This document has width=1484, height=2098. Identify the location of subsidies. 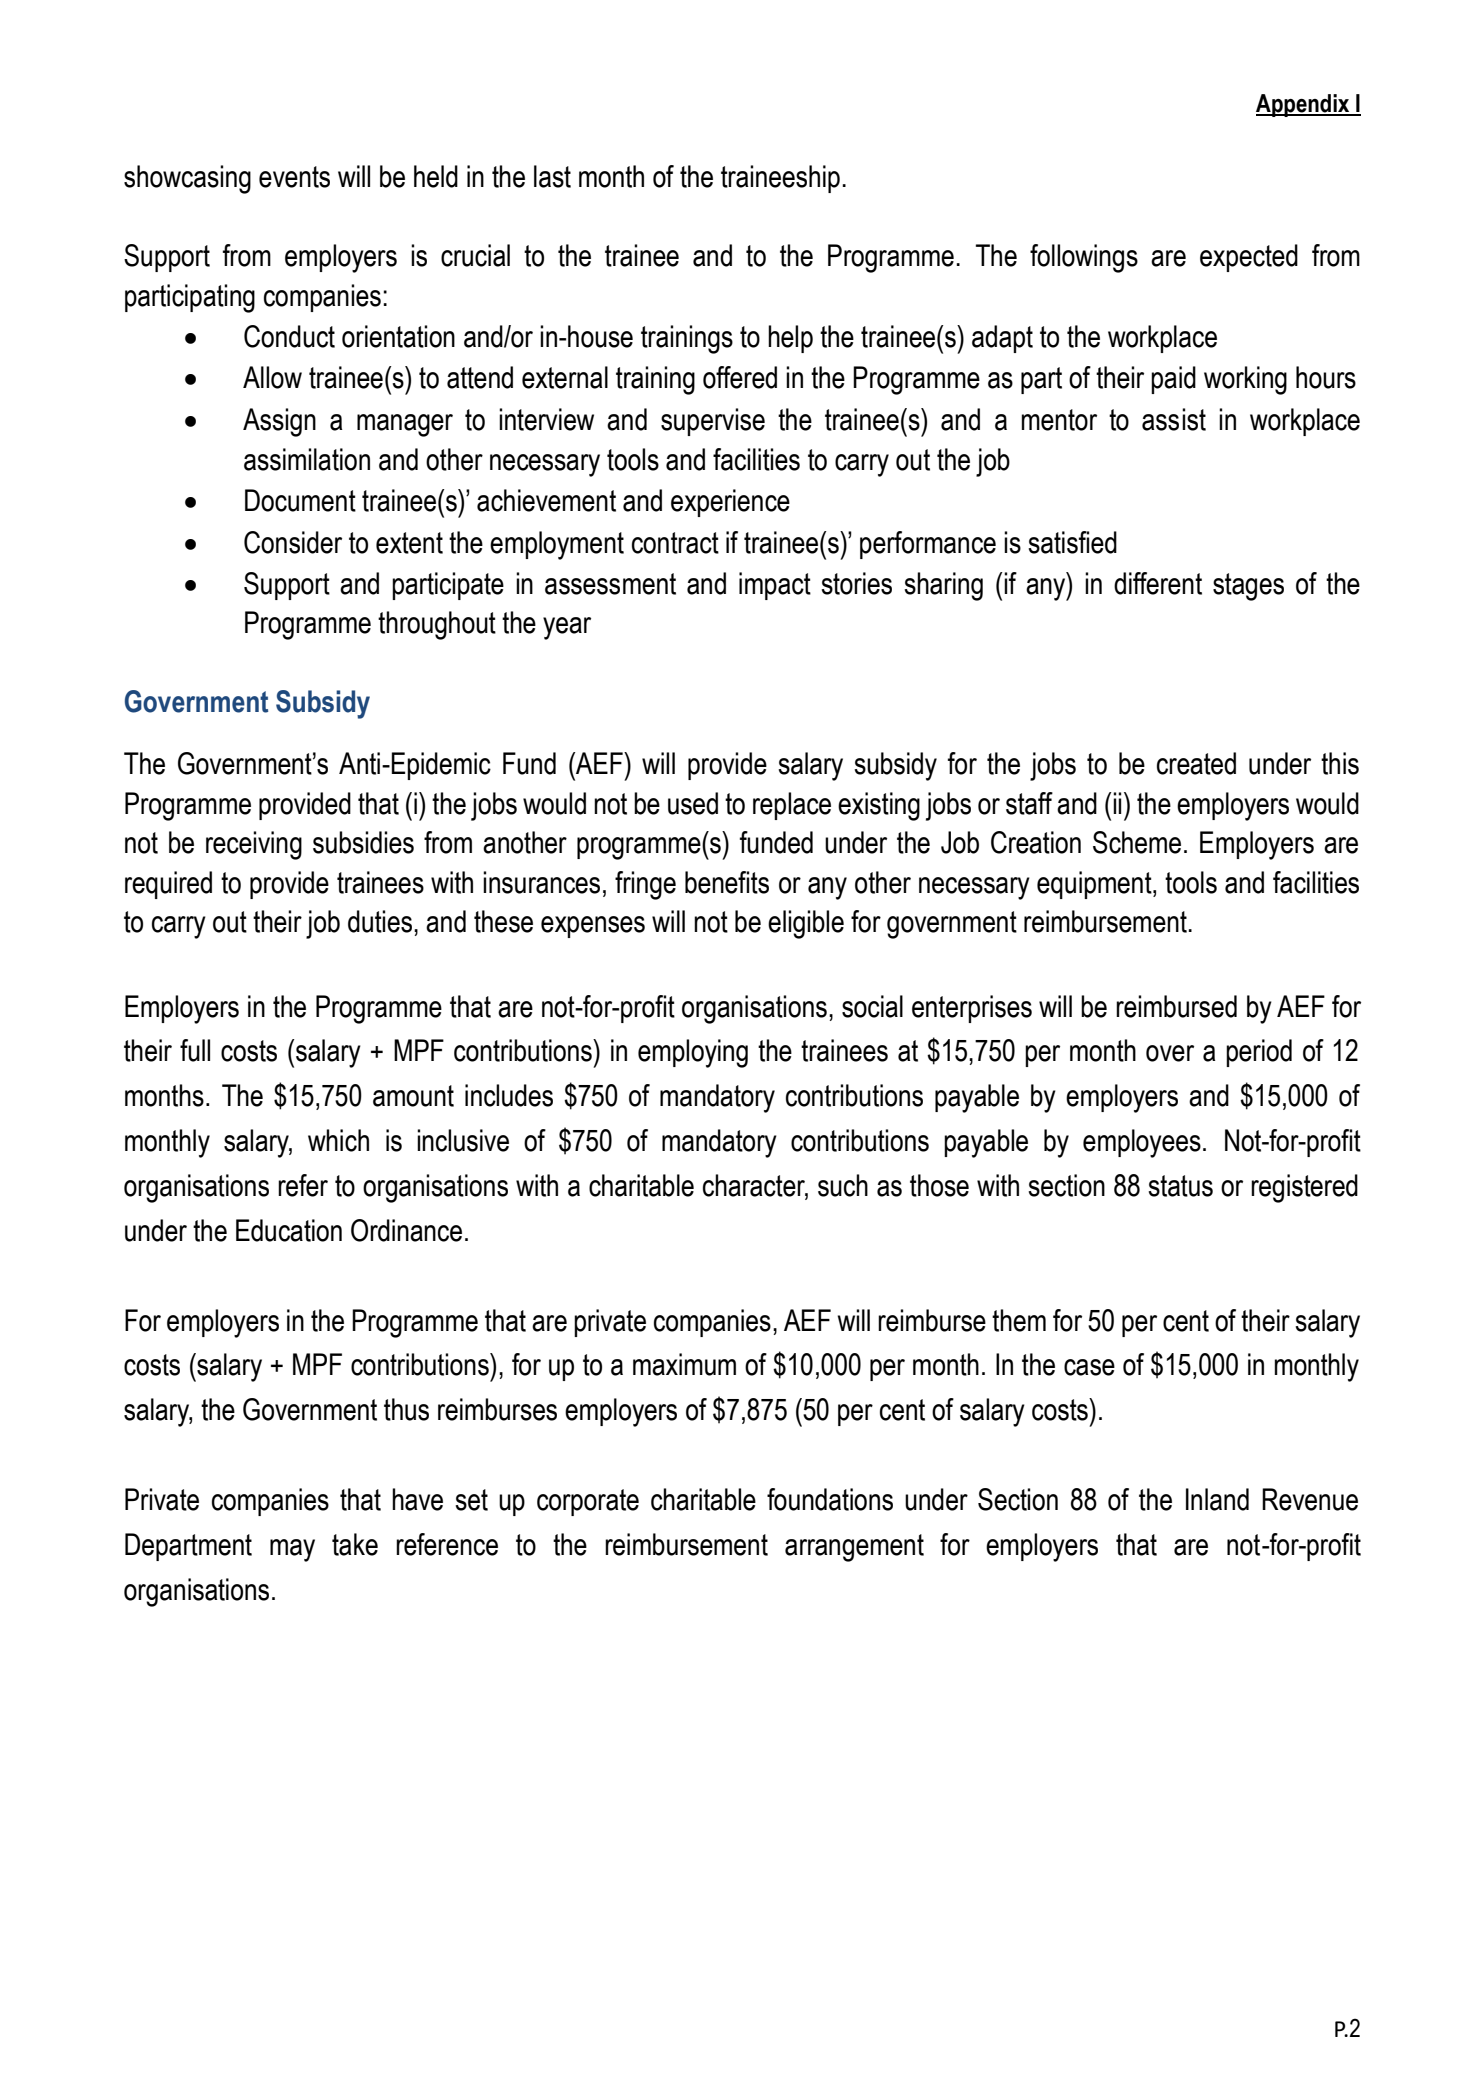
(363, 842).
